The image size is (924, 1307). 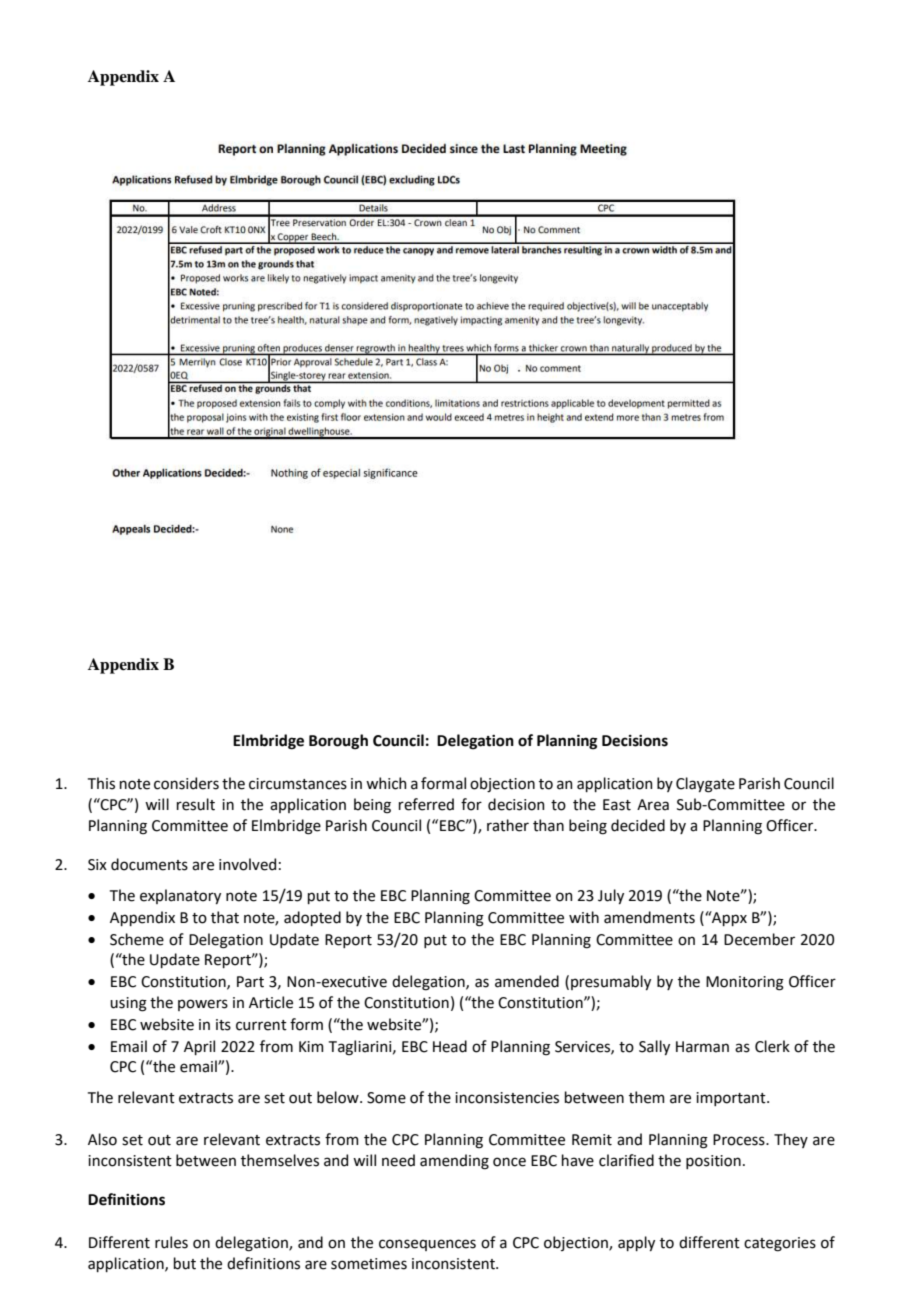 What do you see at coordinates (745, 983) in the screenshot?
I see `Monitoring` at bounding box center [745, 983].
